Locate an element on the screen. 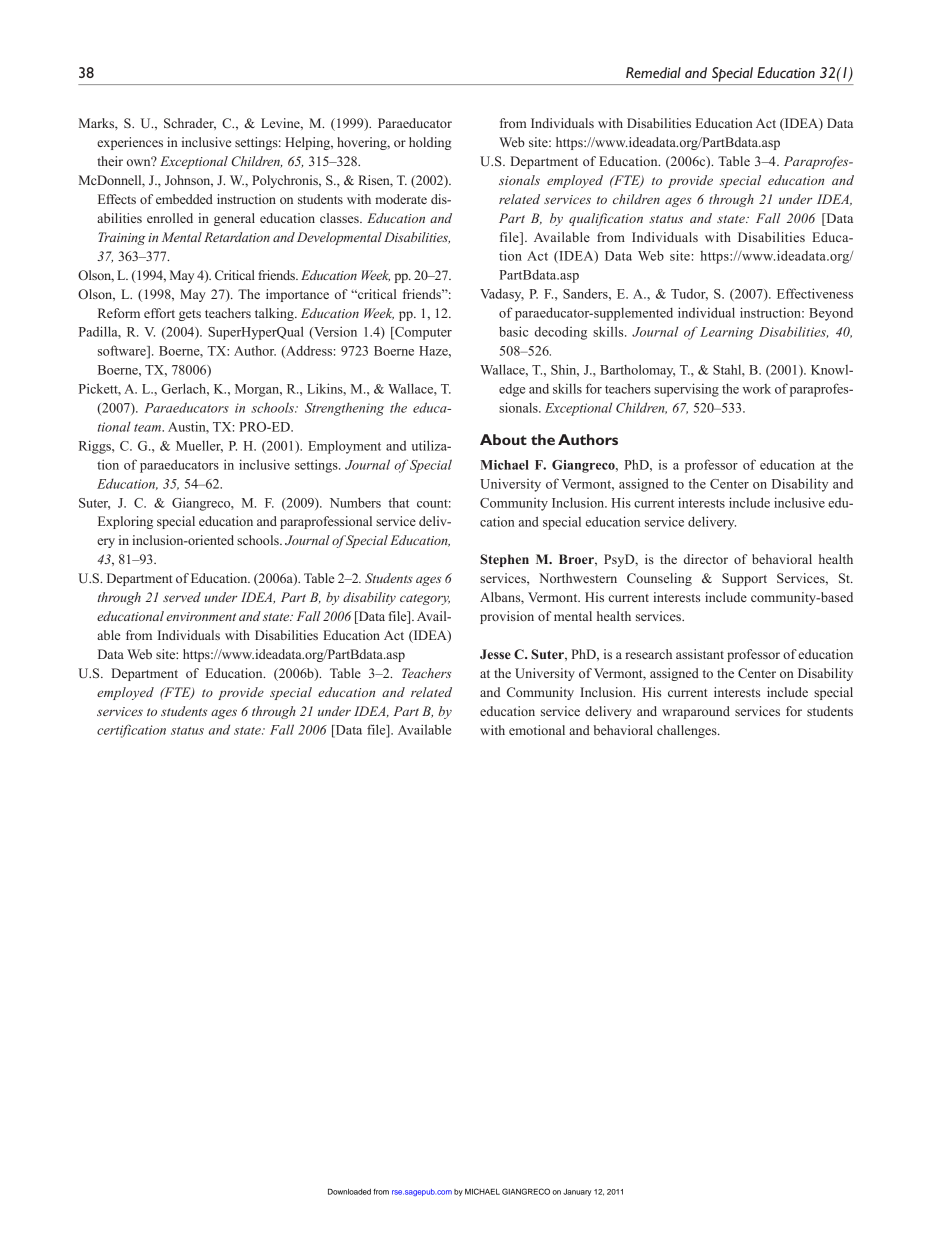 This screenshot has height=1237, width=952. wraparound is located at coordinates (696, 712).
